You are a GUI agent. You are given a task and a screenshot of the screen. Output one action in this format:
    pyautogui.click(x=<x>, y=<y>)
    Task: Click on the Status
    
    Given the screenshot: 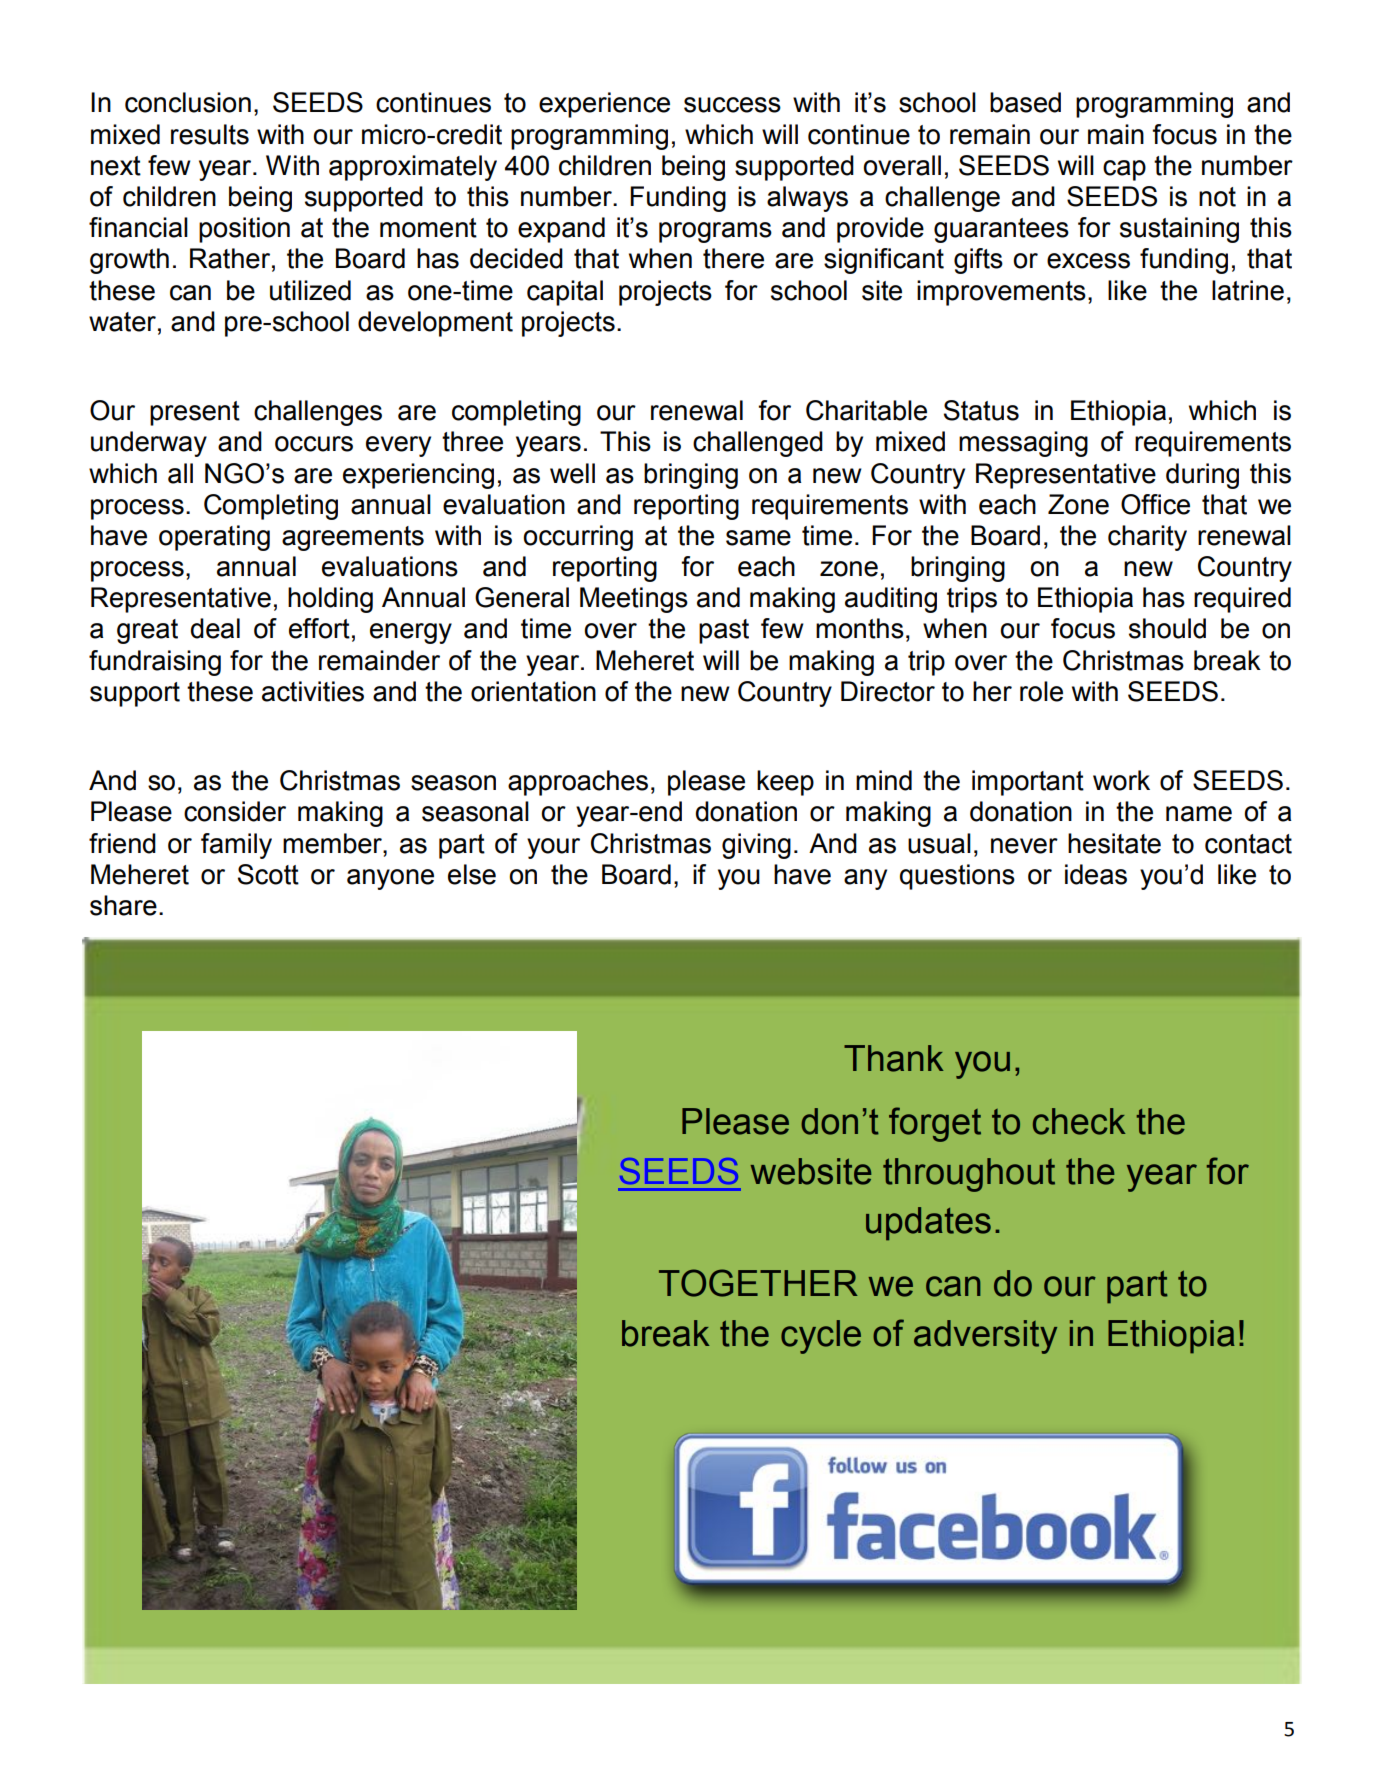 What is the action you would take?
    pyautogui.click(x=981, y=410)
